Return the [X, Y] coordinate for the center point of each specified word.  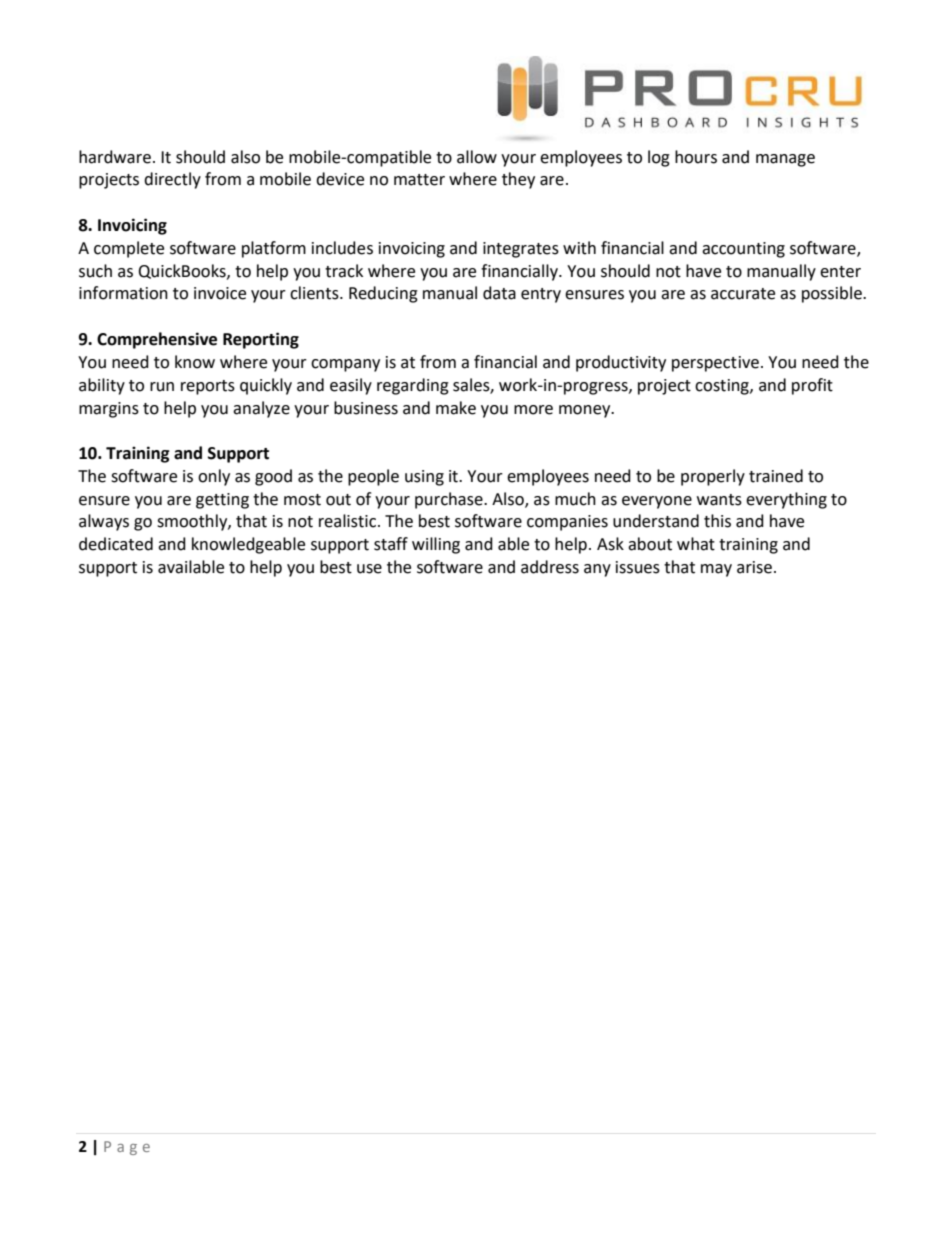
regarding [413, 386]
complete [129, 249]
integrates [521, 250]
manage [785, 160]
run [162, 387]
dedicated [116, 544]
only [214, 477]
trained [776, 476]
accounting [743, 250]
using [424, 478]
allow [477, 157]
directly [172, 180]
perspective [715, 364]
